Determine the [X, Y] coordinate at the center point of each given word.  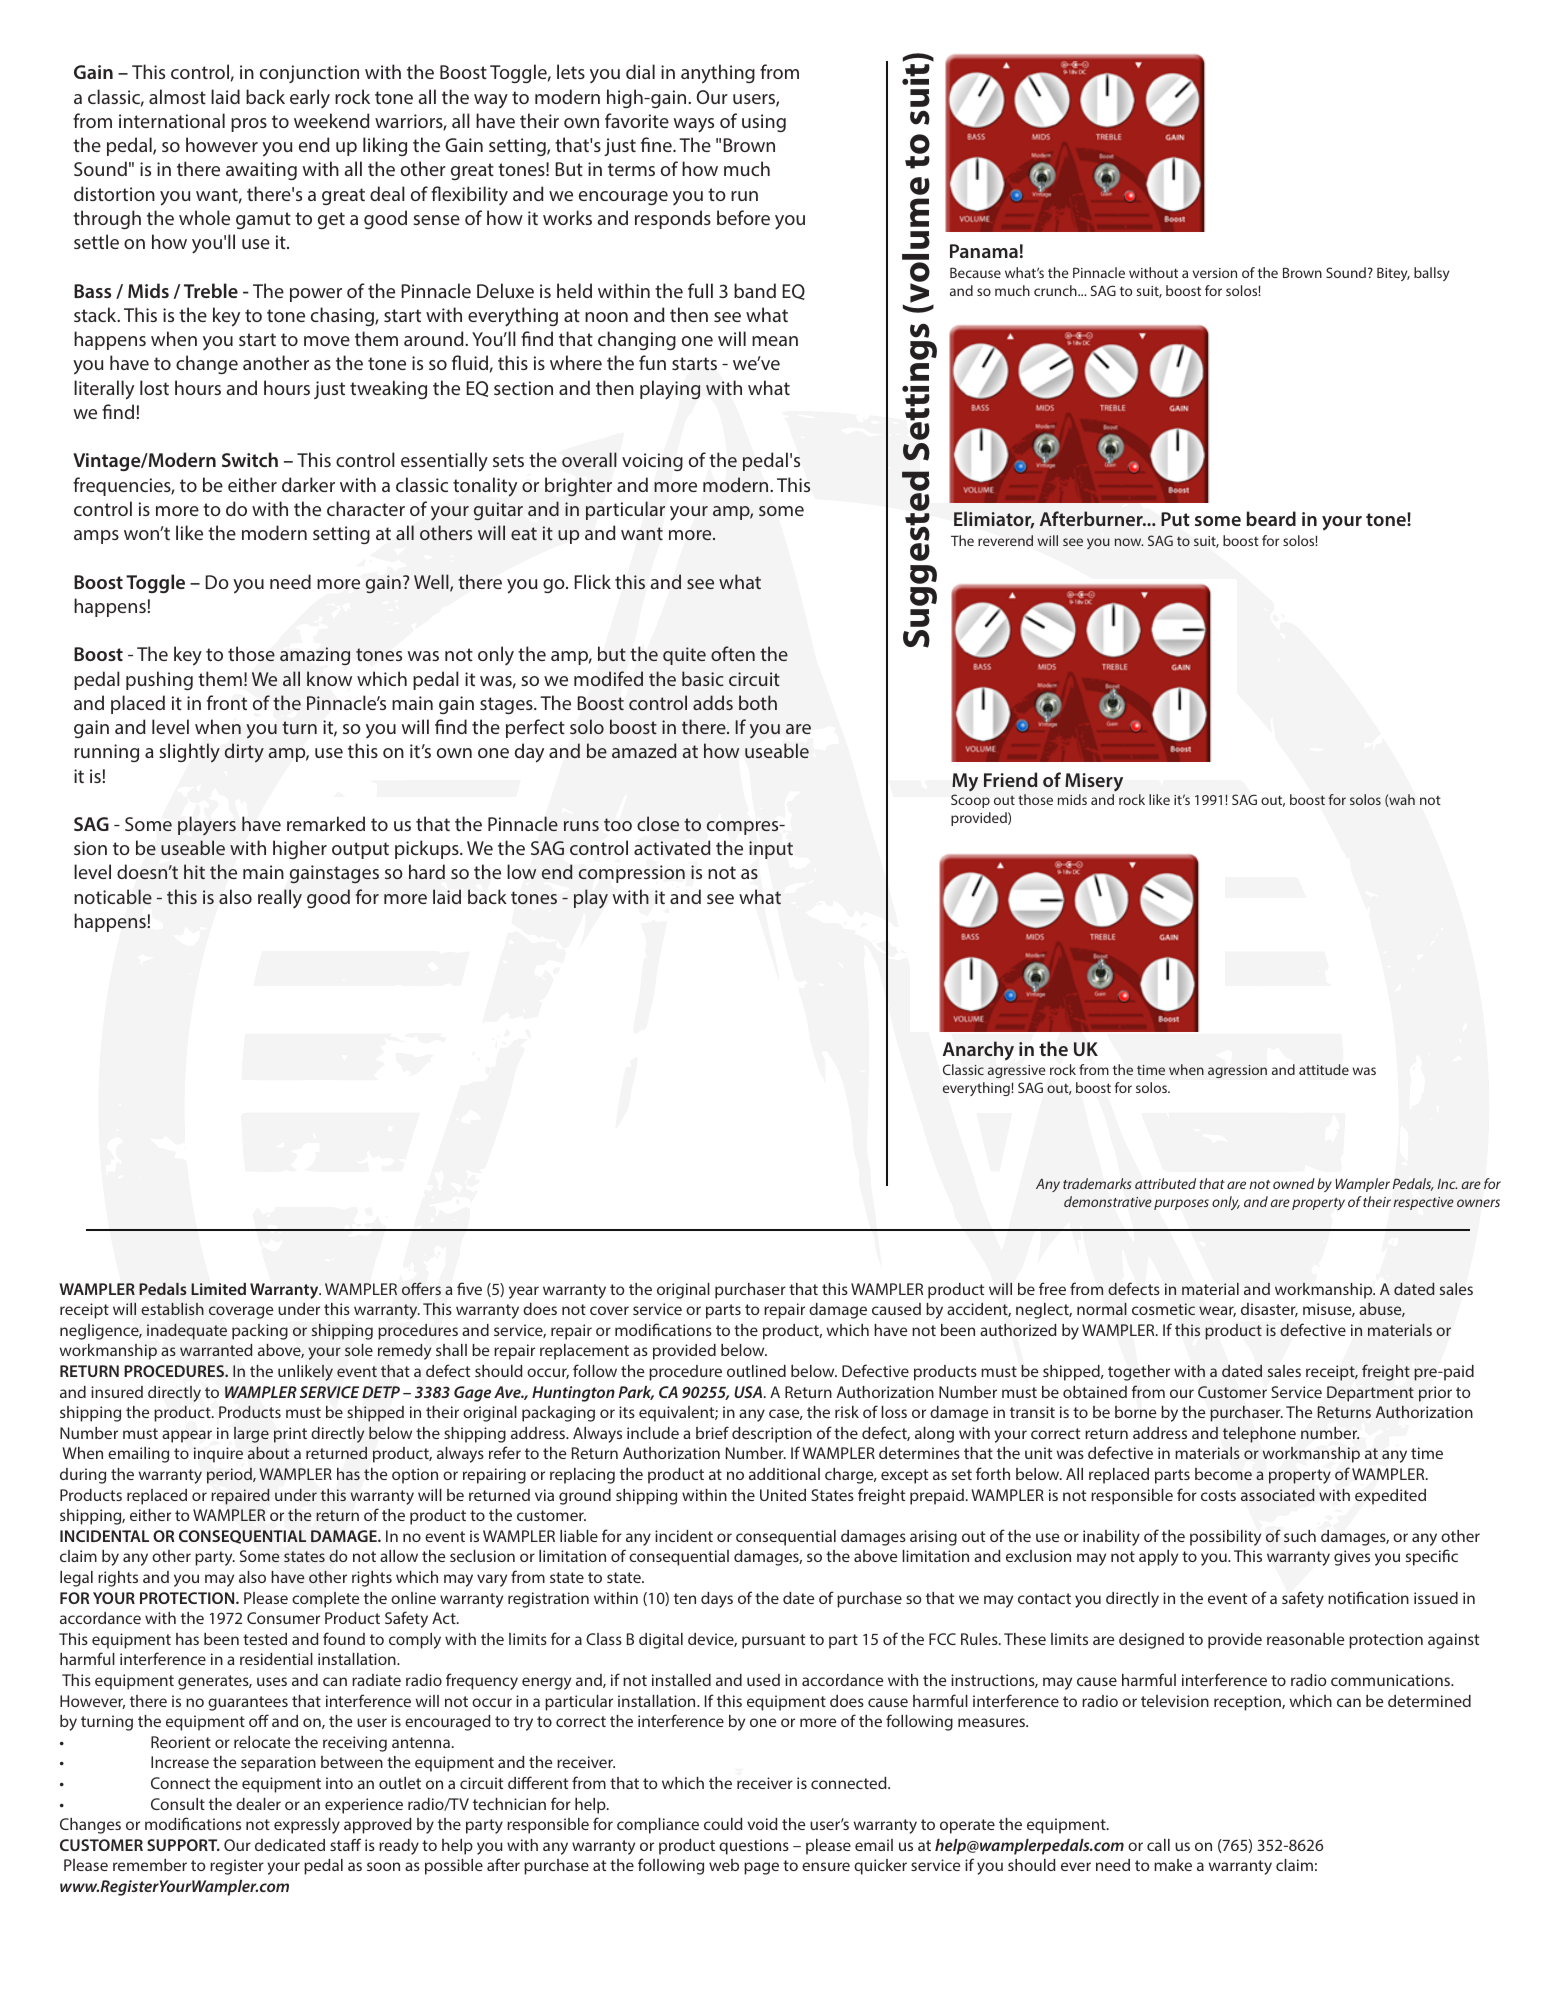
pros [249, 125]
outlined [756, 1371]
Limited [218, 1289]
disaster [1269, 1310]
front [227, 702]
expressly [307, 1826]
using [764, 123]
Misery [1094, 782]
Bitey [1393, 274]
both [758, 702]
